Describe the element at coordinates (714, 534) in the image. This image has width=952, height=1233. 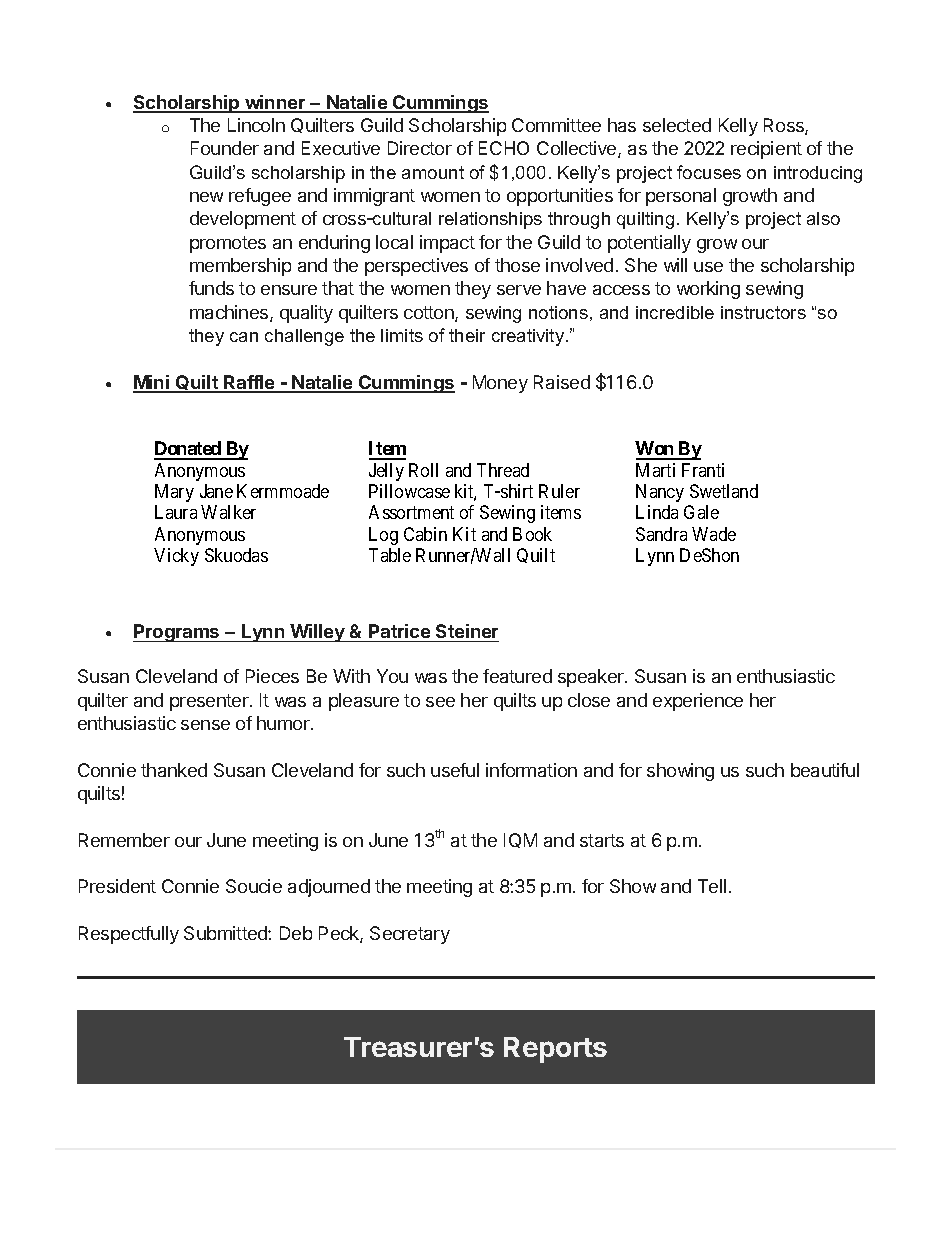
I see `Wade` at that location.
